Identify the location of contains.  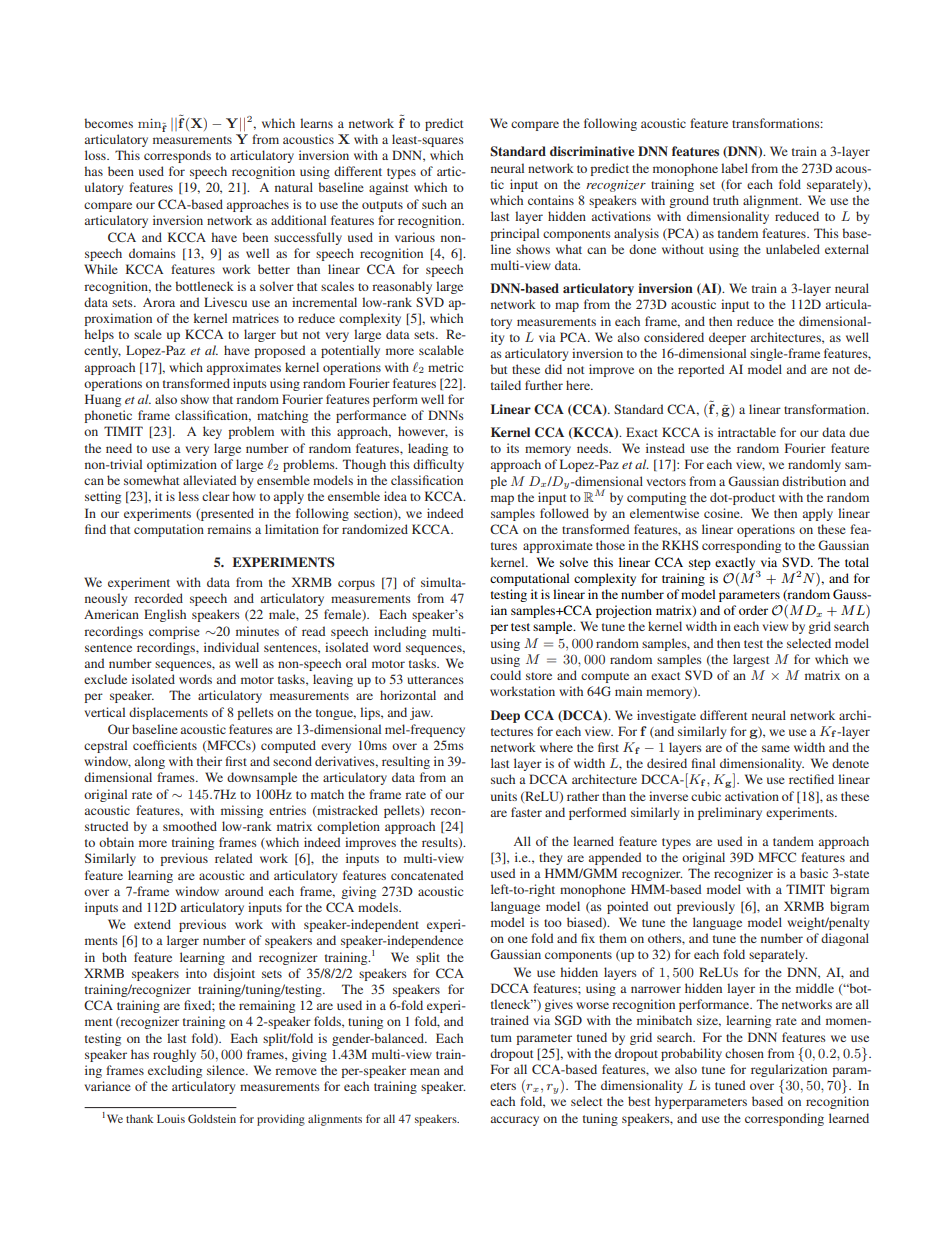
(551, 200).
